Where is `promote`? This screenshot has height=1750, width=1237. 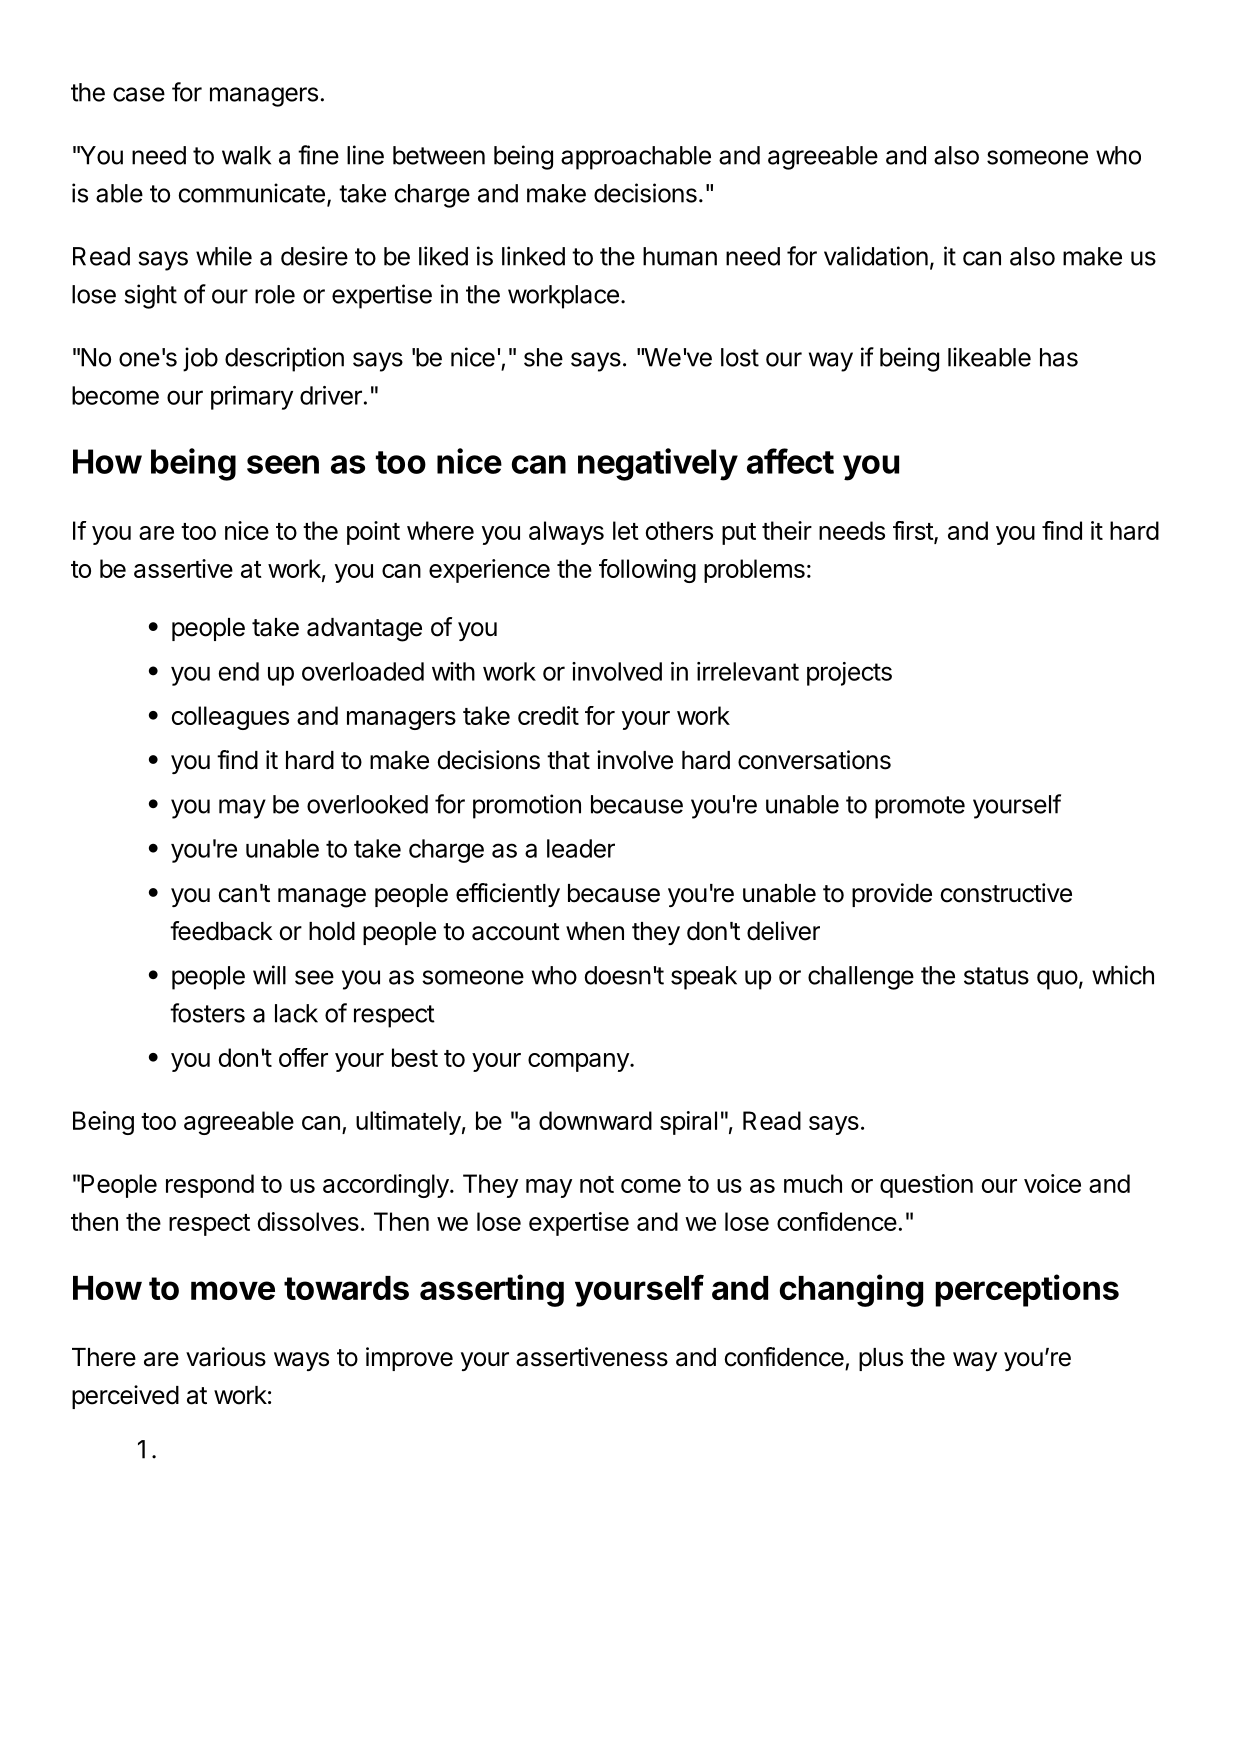
promote is located at coordinates (920, 807).
